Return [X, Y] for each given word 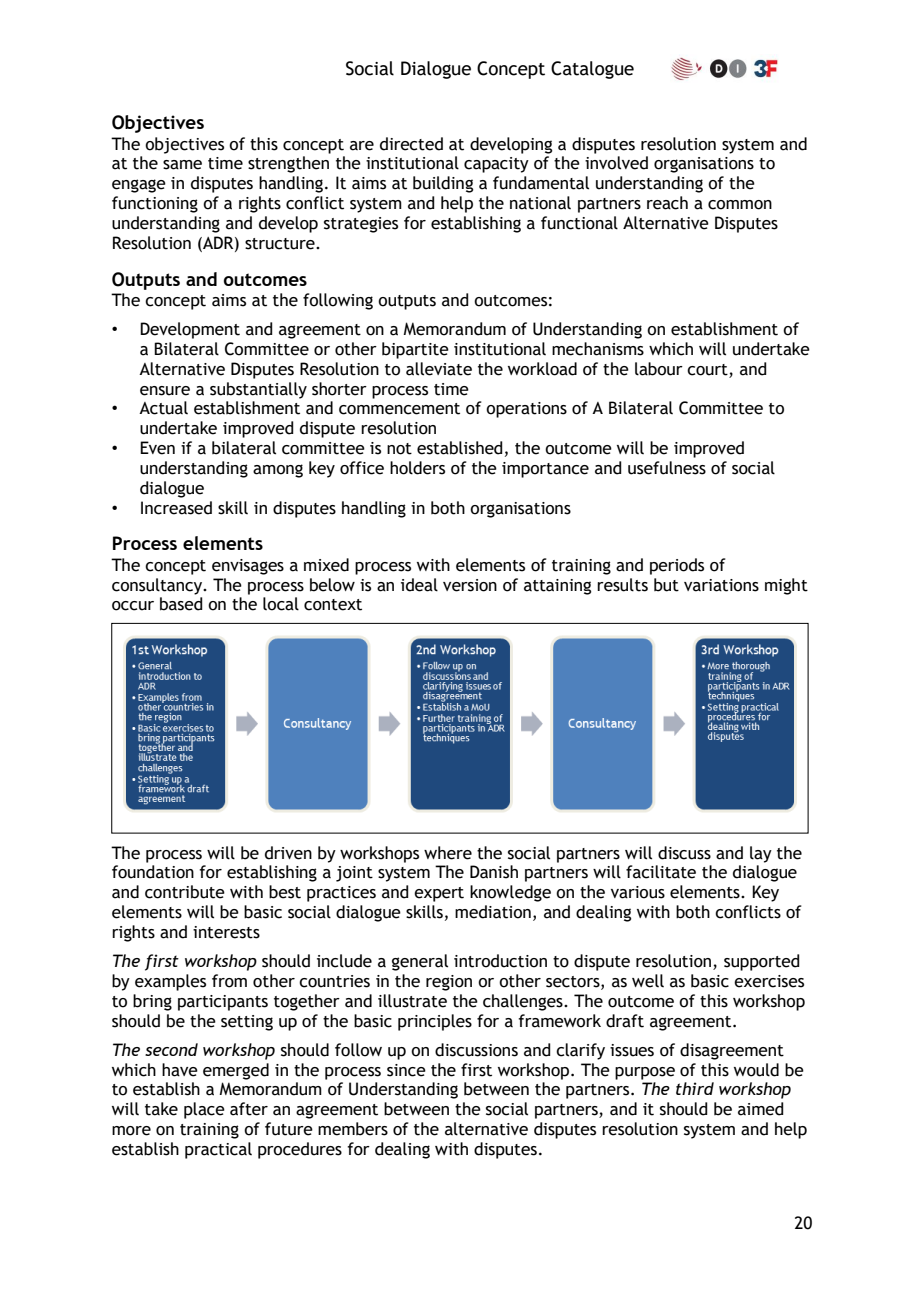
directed [411, 144]
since [406, 1070]
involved [616, 163]
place [204, 1110]
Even [157, 448]
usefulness [667, 468]
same [182, 165]
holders [417, 468]
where [448, 853]
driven [288, 853]
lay [761, 854]
